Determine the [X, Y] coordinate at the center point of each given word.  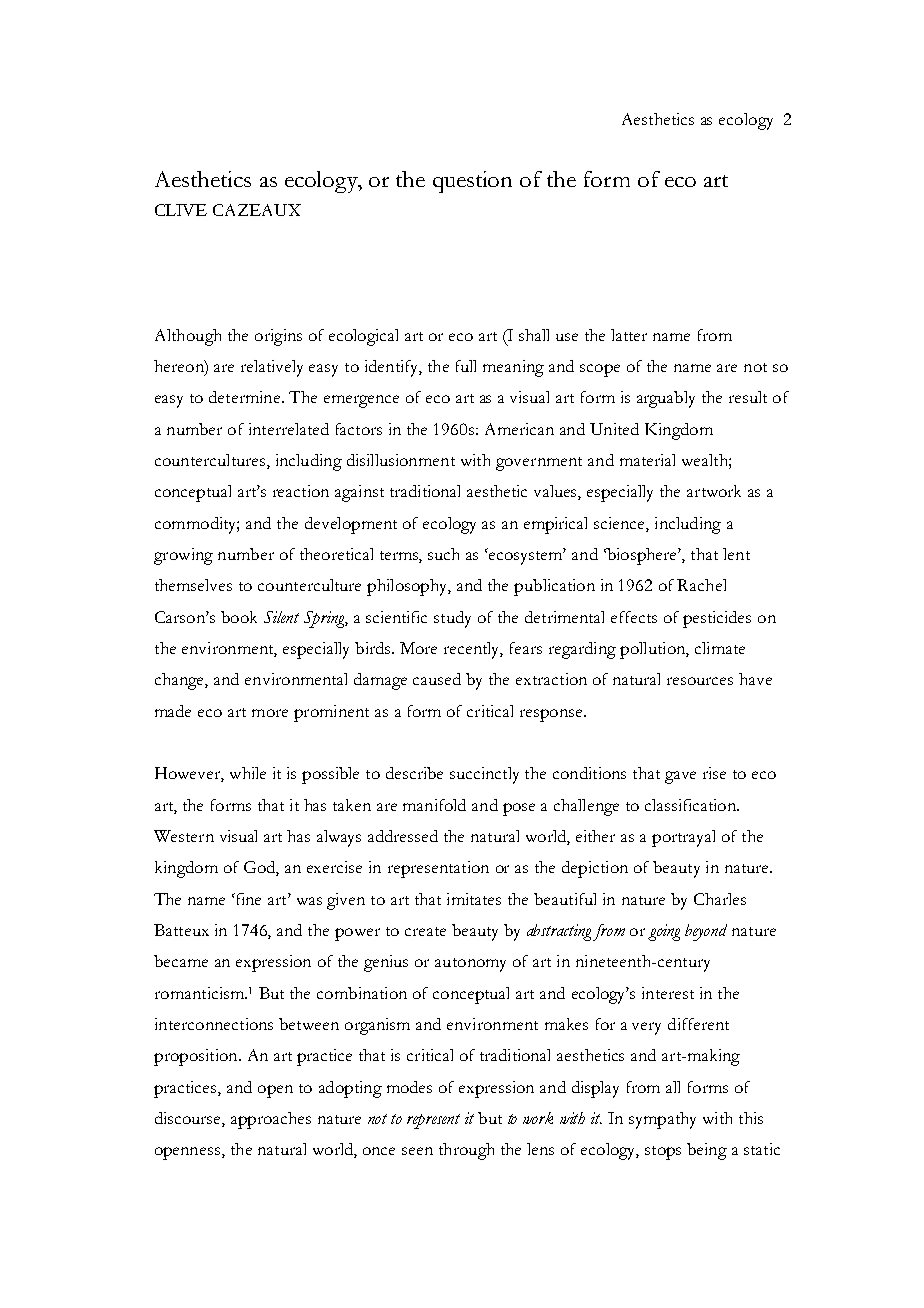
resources [700, 681]
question [472, 182]
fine [247, 899]
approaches [271, 1120]
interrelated [289, 429]
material [647, 460]
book [239, 617]
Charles [720, 899]
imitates [474, 899]
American [519, 429]
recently [473, 650]
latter [629, 335]
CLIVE [181, 210]
